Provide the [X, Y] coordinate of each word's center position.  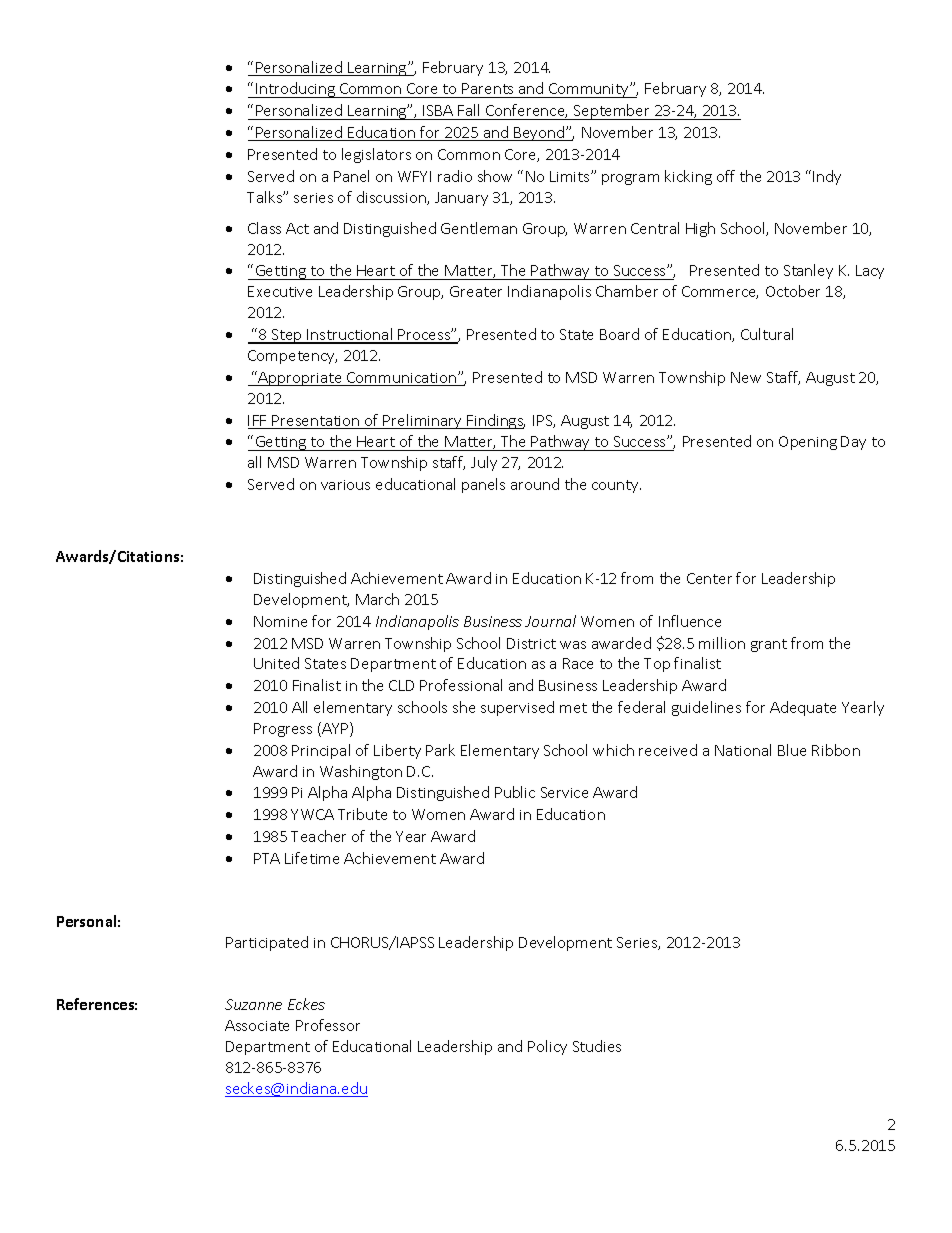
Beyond [539, 133]
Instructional [350, 335]
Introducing [295, 90]
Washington [361, 772]
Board [619, 334]
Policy [547, 1047]
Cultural [767, 334]
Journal [550, 621]
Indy [827, 177]
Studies [597, 1046]
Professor [328, 1025]
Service [564, 792]
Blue [792, 750]
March [377, 599]
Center [709, 578]
